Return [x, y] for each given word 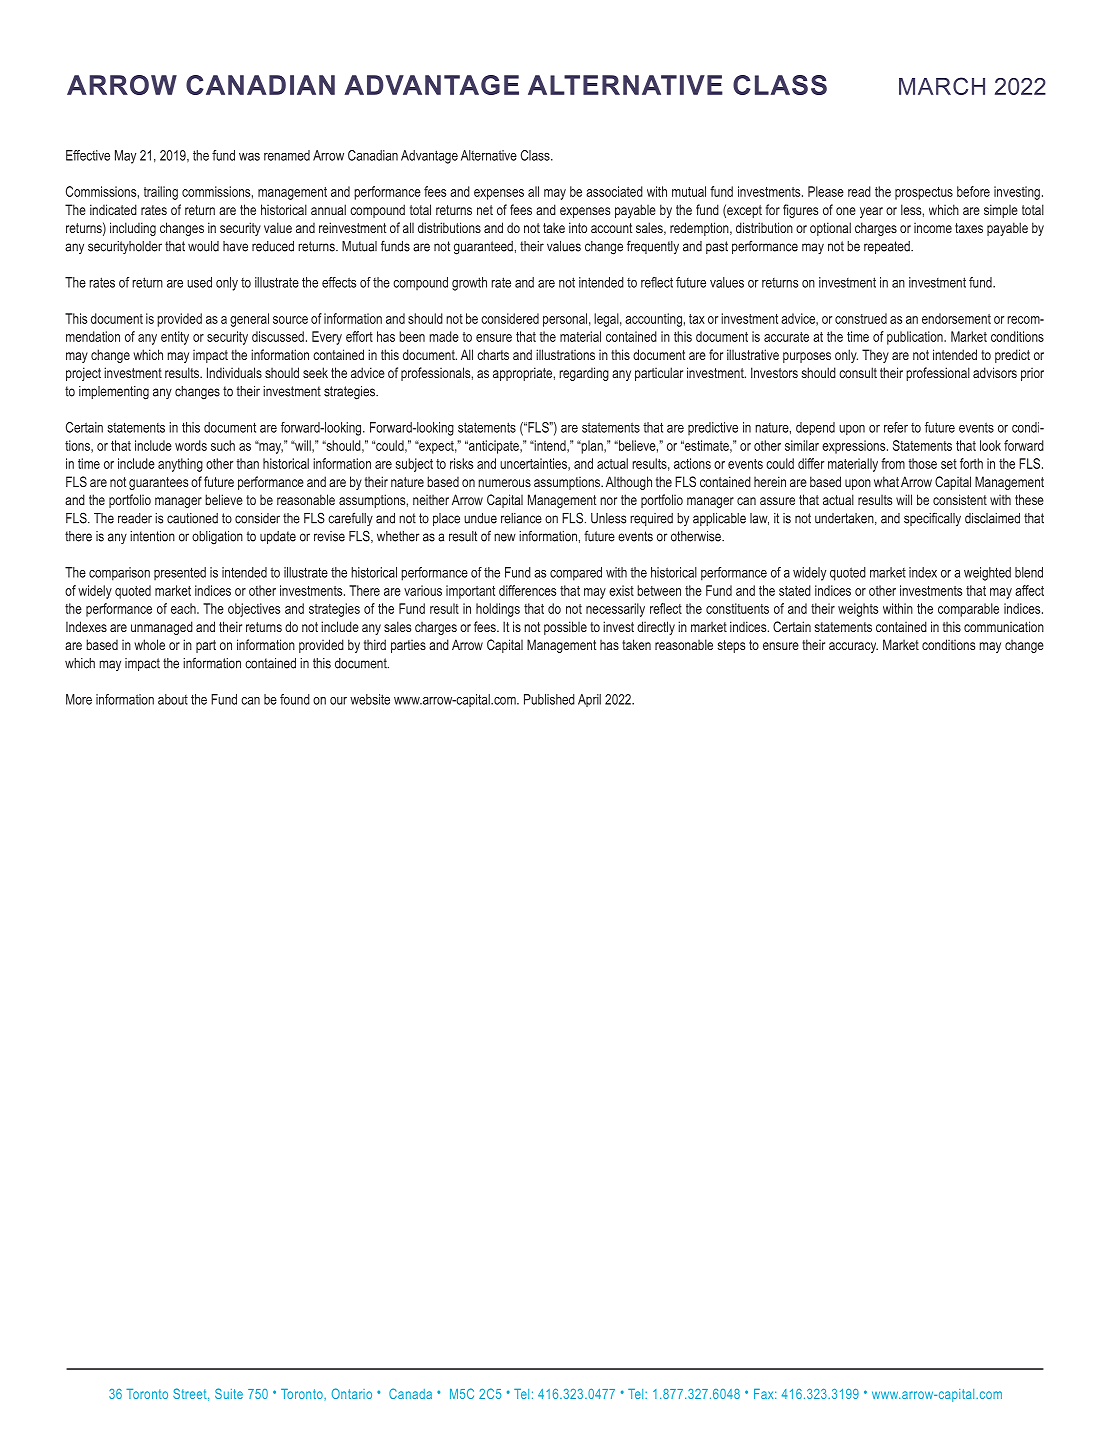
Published [549, 699]
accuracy [853, 647]
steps [731, 646]
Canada [410, 1393]
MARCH [942, 86]
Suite [229, 1393]
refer [896, 427]
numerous [504, 483]
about [173, 699]
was [249, 157]
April [589, 700]
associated [614, 191]
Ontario [352, 1393]
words [191, 445]
